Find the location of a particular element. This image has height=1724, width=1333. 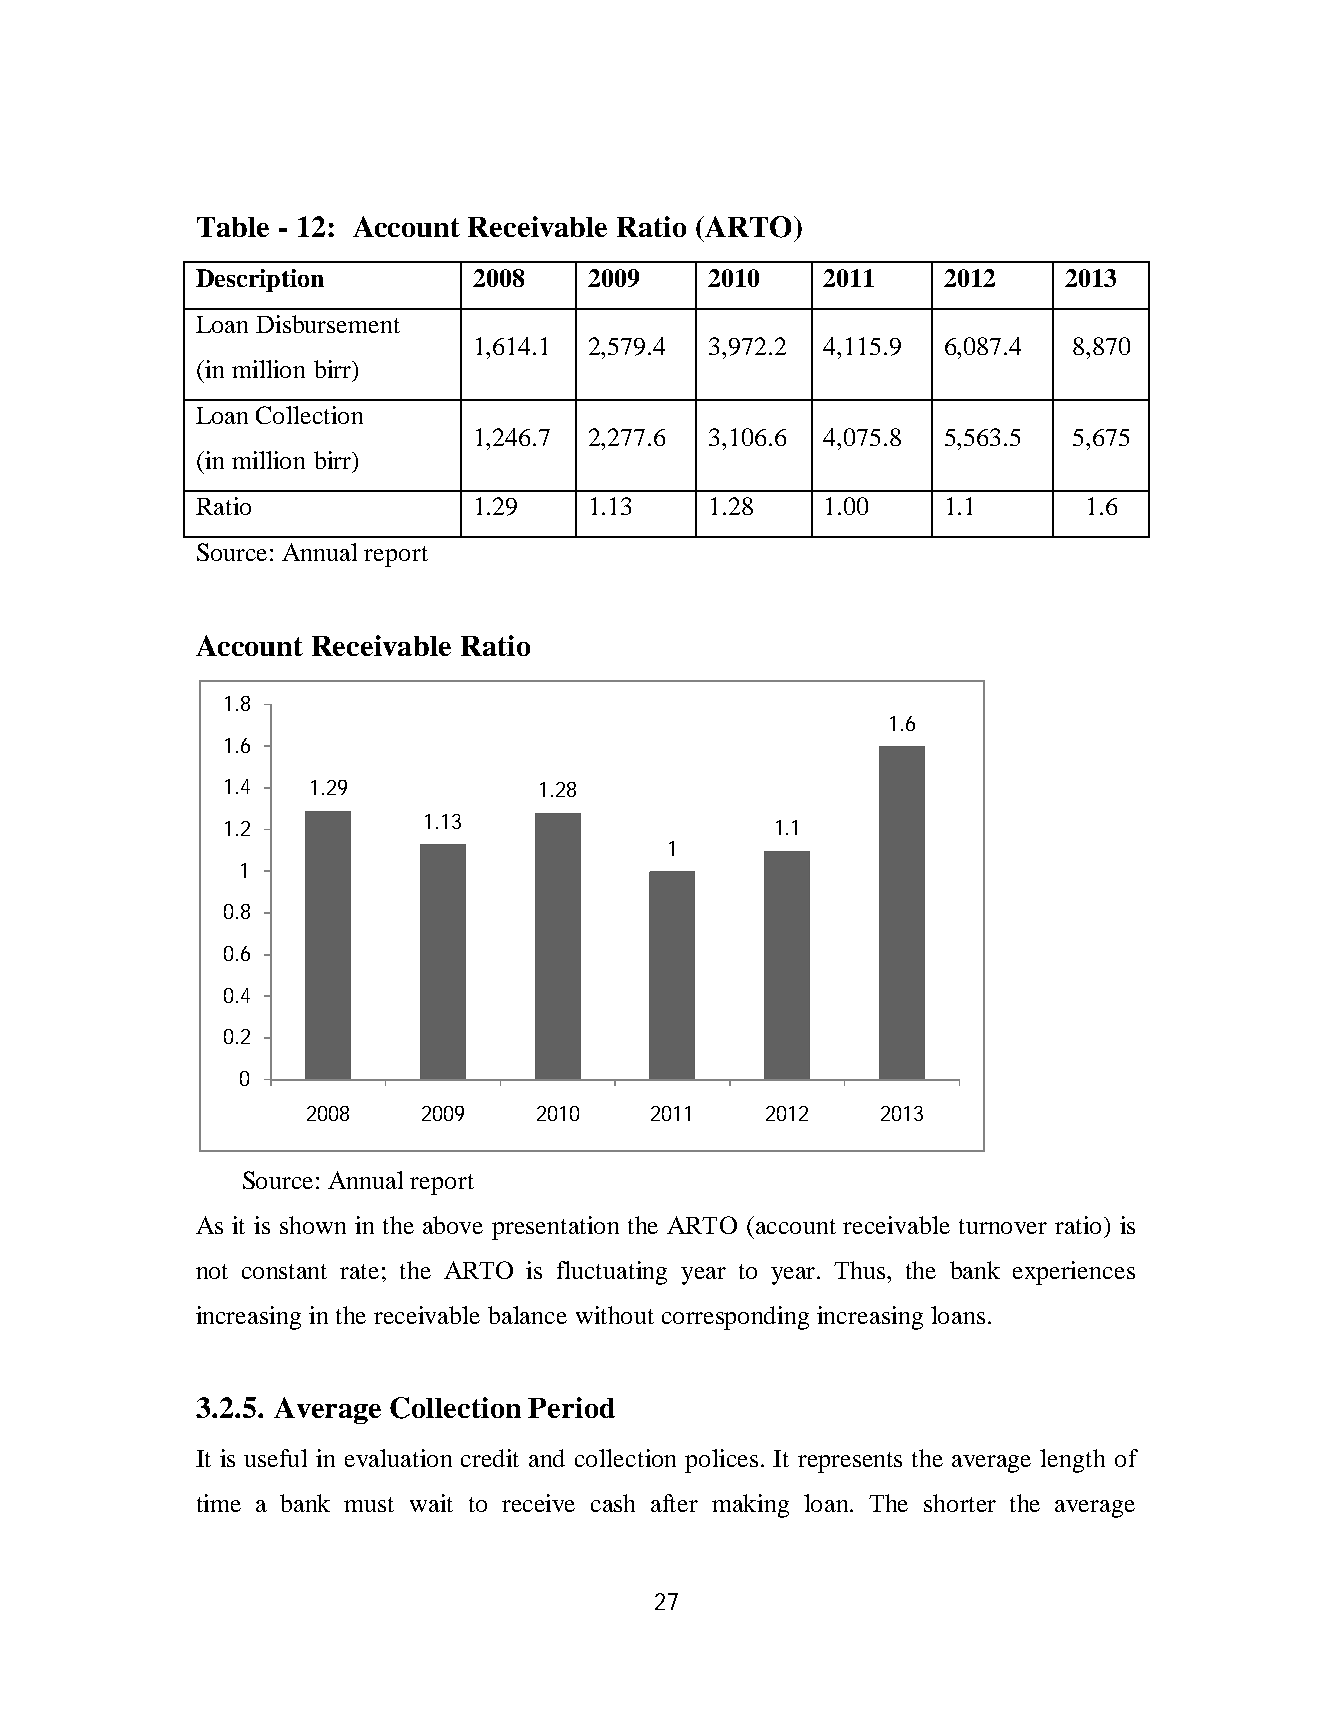

Table is located at coordinates (233, 227).
